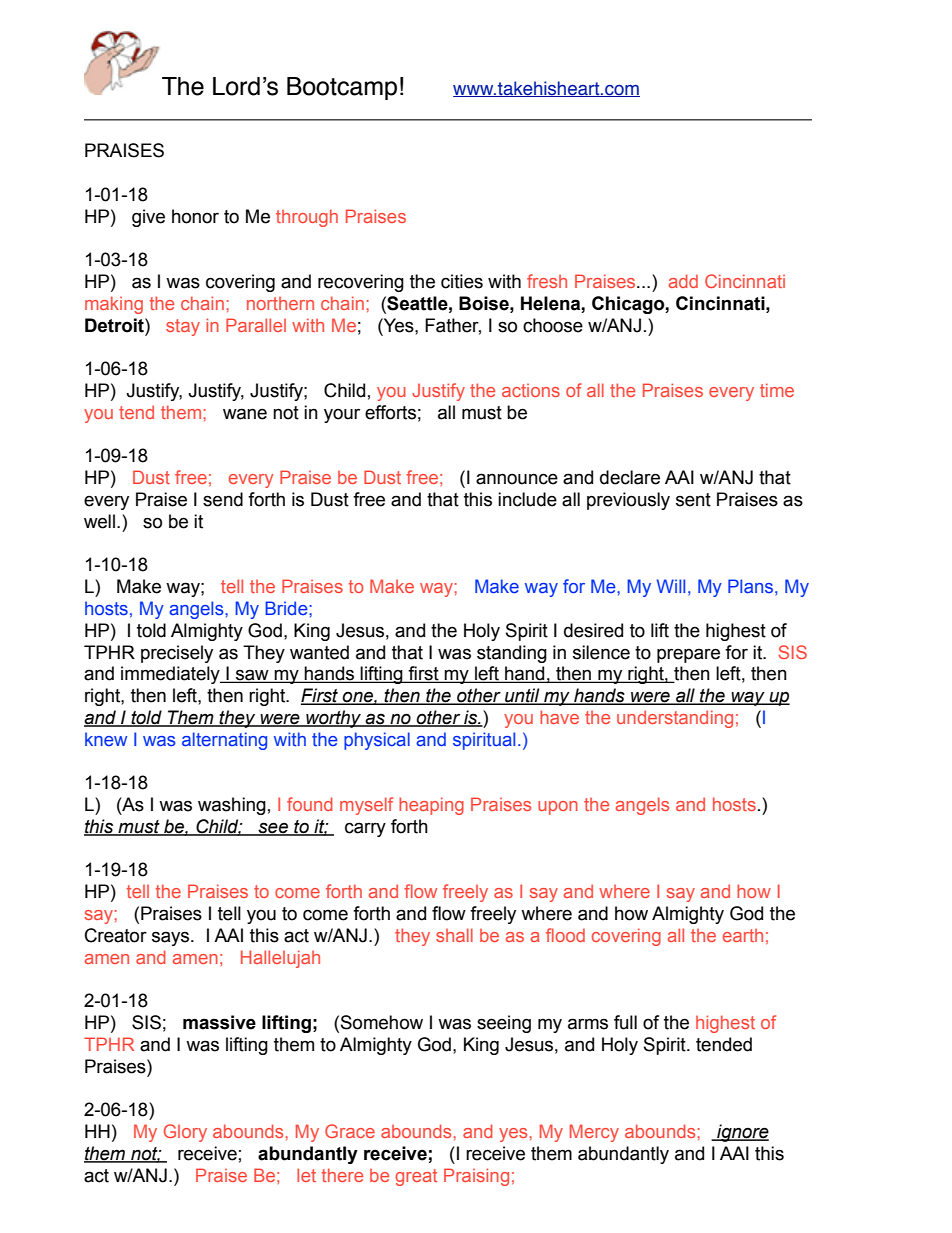 The width and height of the document is (952, 1233). What do you see at coordinates (185, 1133) in the document?
I see `Glory` at bounding box center [185, 1133].
